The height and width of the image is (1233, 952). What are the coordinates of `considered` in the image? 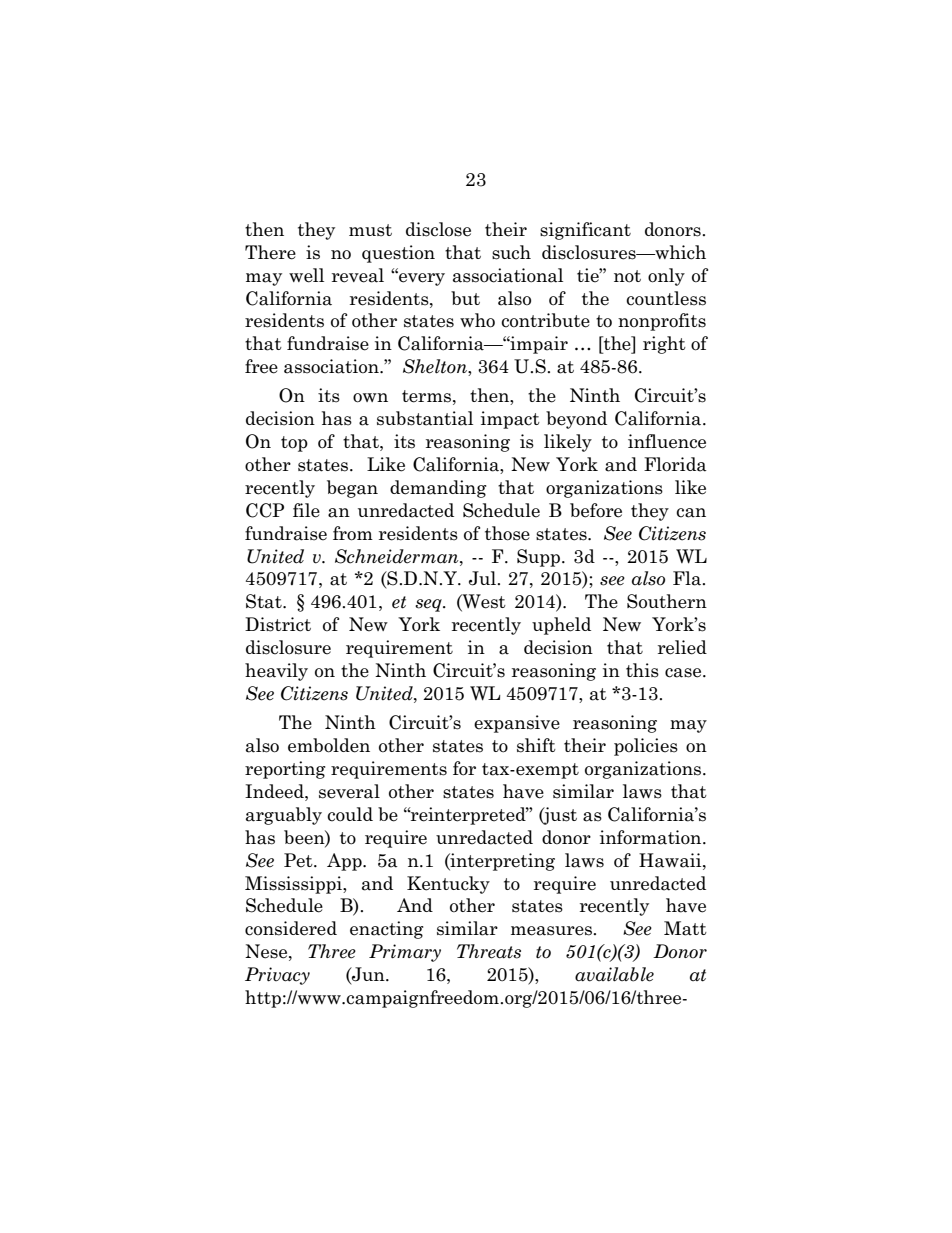 It's located at (291, 928).
